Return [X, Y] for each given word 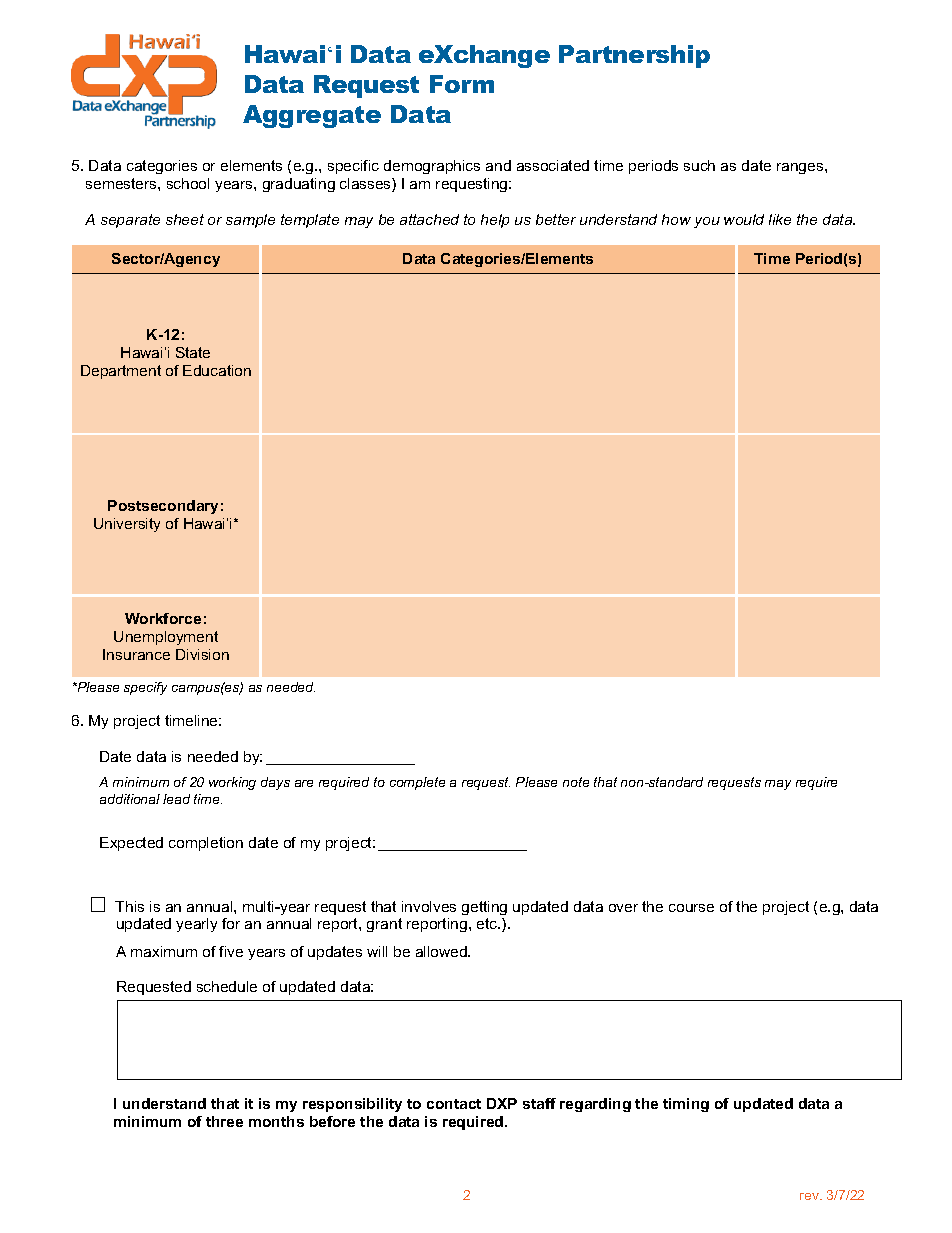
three [224, 1121]
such [699, 165]
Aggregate [312, 116]
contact [454, 1104]
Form [462, 84]
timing [686, 1105]
